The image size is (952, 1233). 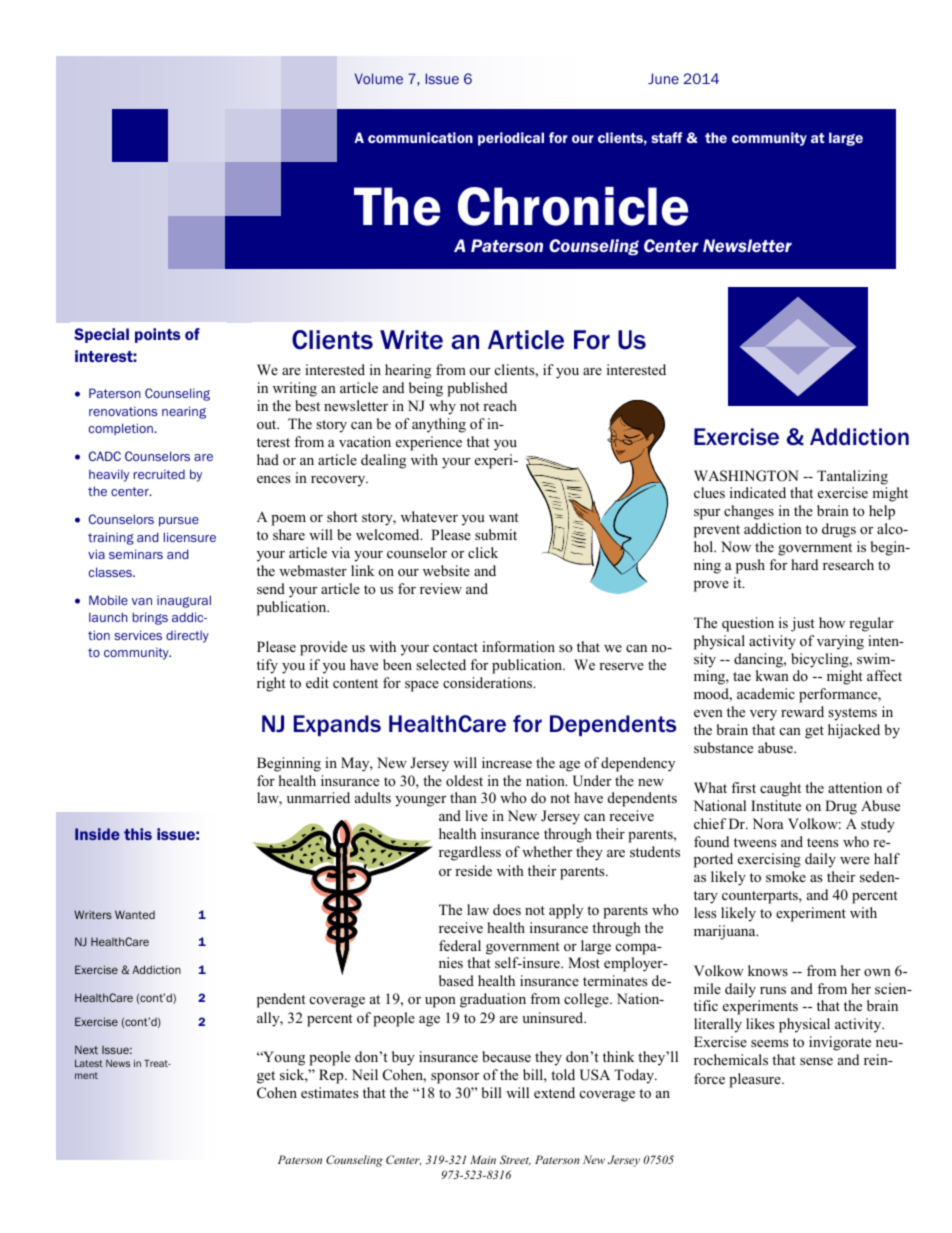 I want to click on Latest, so click(x=89, y=1063).
